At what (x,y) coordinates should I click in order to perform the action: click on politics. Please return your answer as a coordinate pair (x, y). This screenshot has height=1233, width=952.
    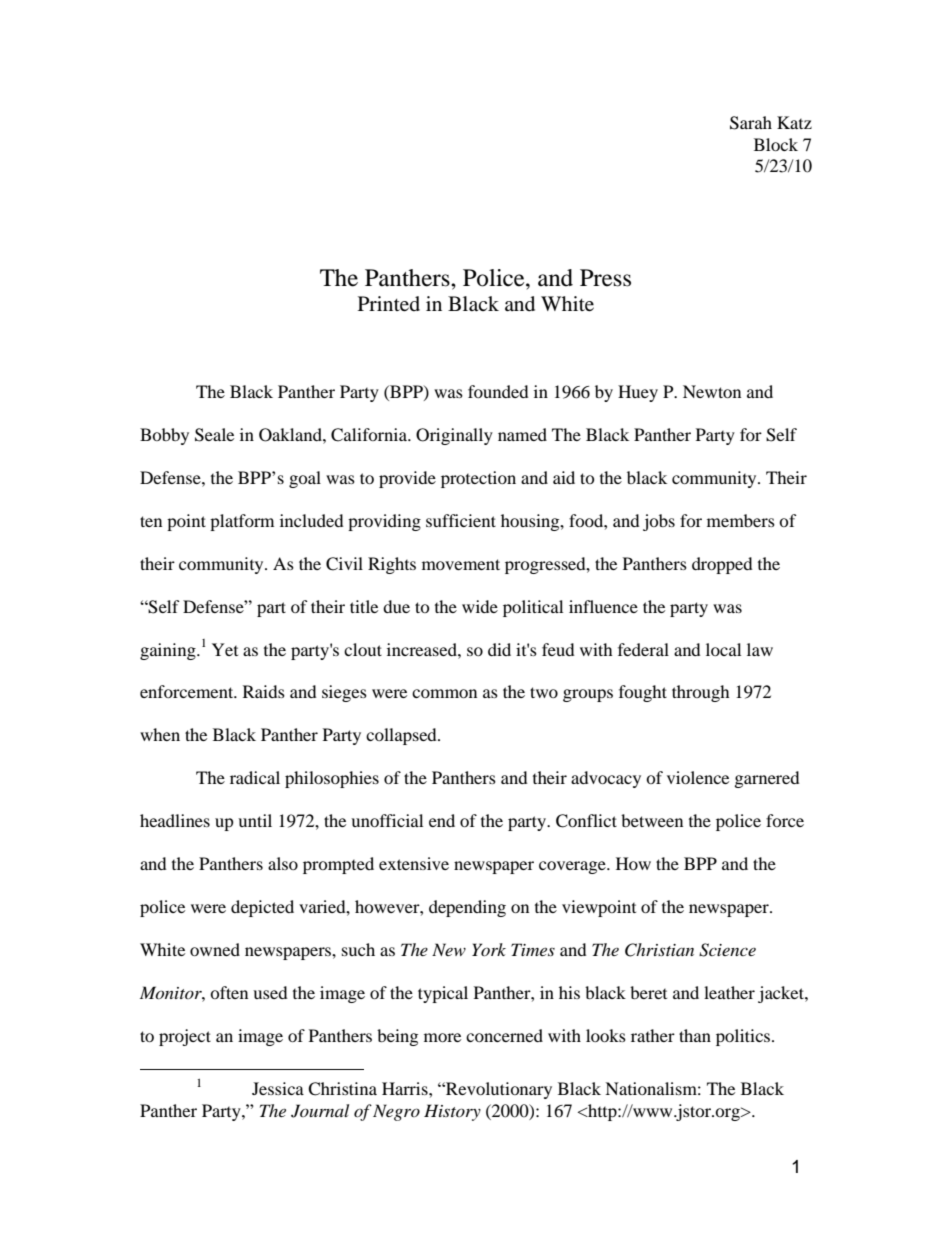
    Looking at the image, I should click on (744, 1037).
